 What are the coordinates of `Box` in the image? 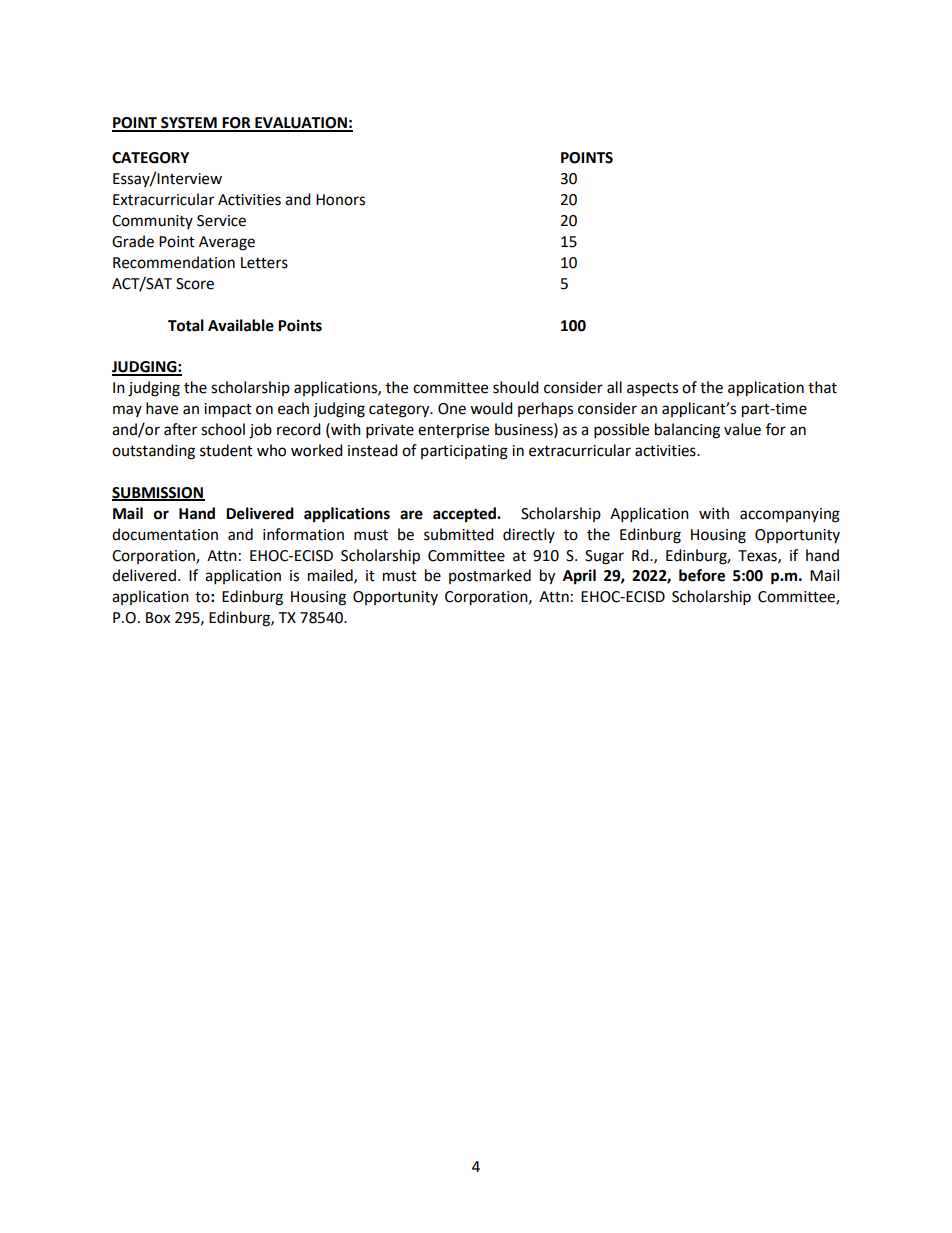 It's located at (158, 618).
